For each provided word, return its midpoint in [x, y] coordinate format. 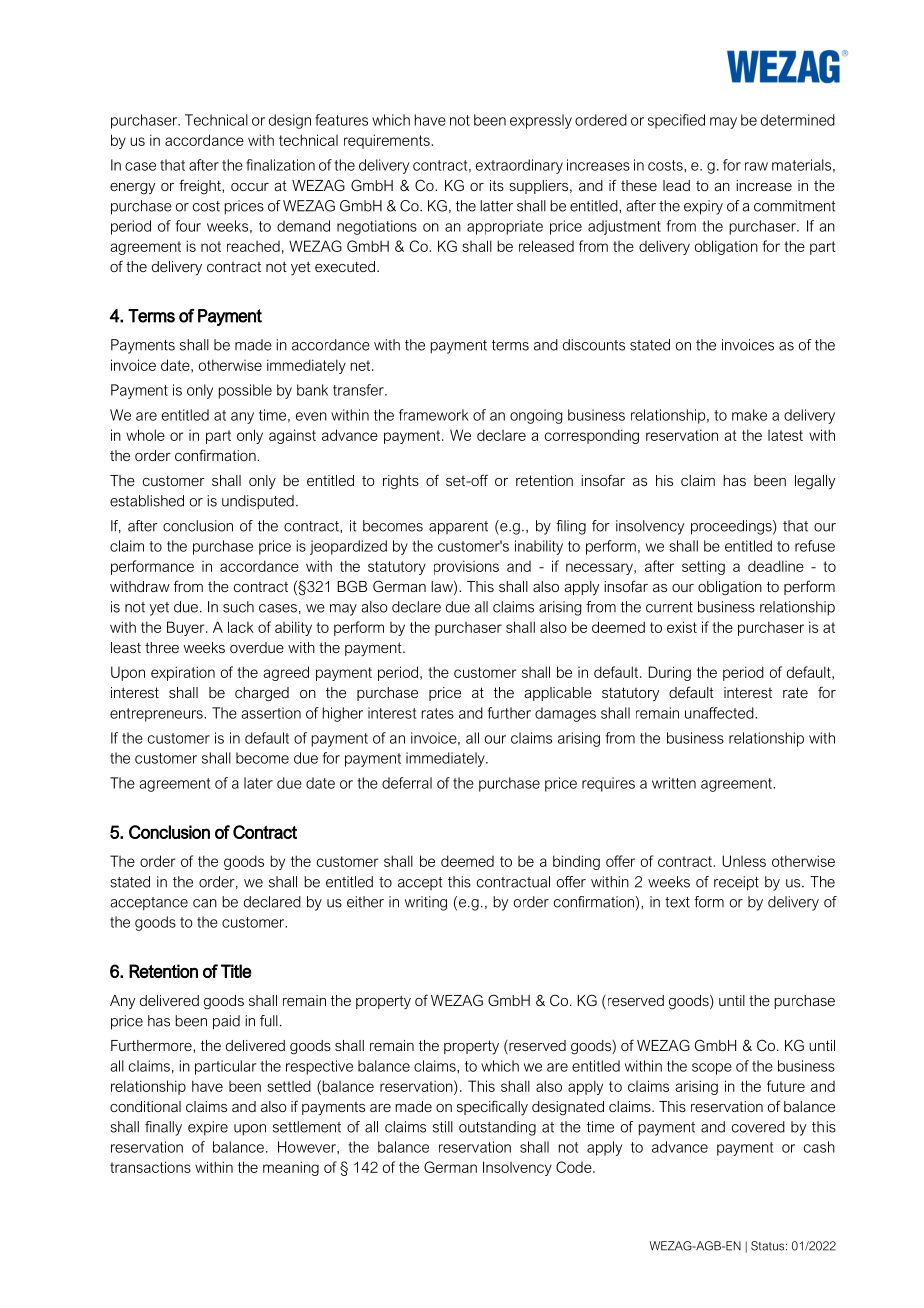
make [749, 415]
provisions [466, 567]
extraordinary [519, 166]
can [205, 903]
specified [676, 121]
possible [245, 391]
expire [208, 1128]
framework [434, 415]
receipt [736, 883]
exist [682, 627]
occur [250, 187]
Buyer [187, 628]
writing [426, 903]
